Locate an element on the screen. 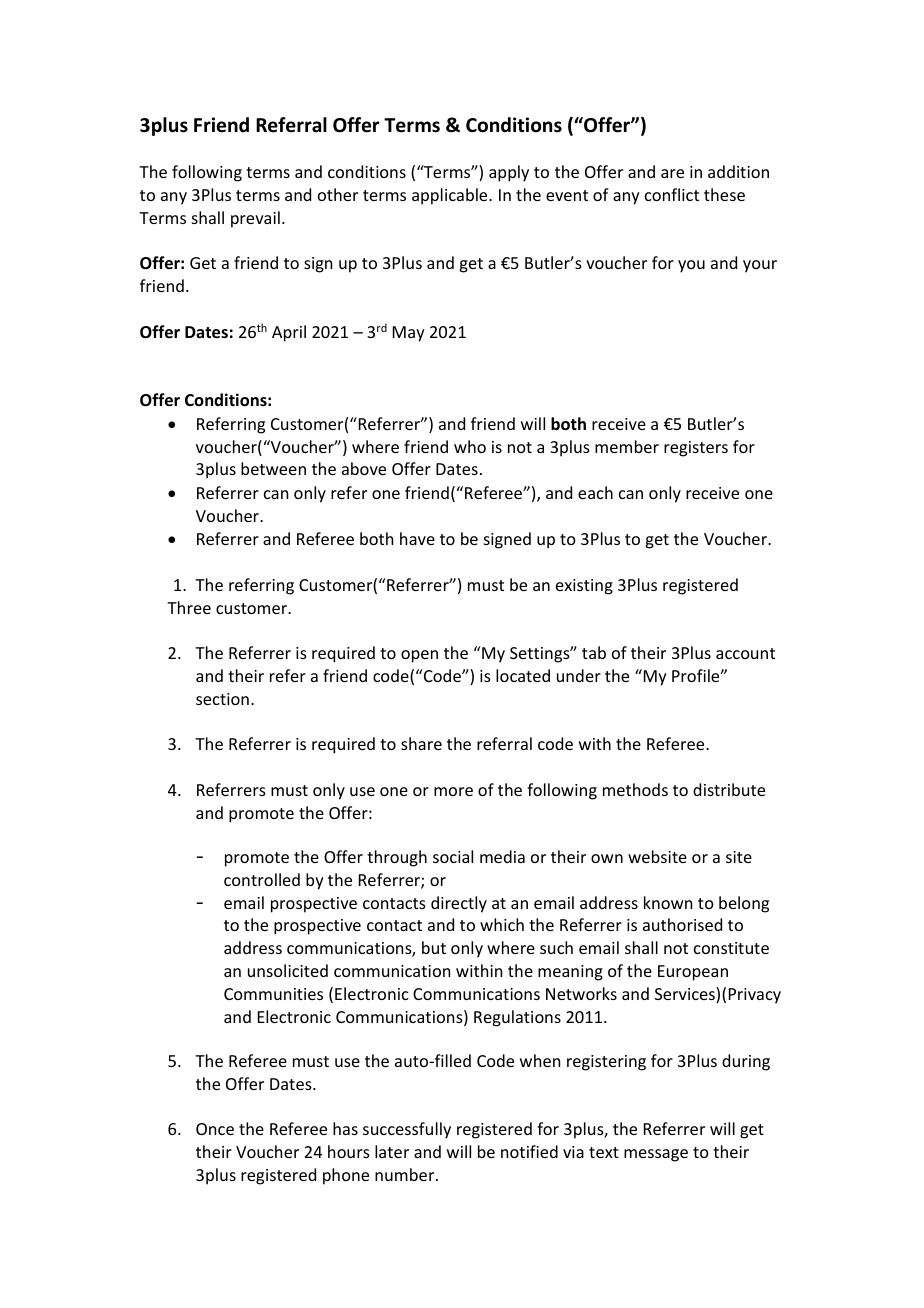  prevail is located at coordinates (255, 219).
